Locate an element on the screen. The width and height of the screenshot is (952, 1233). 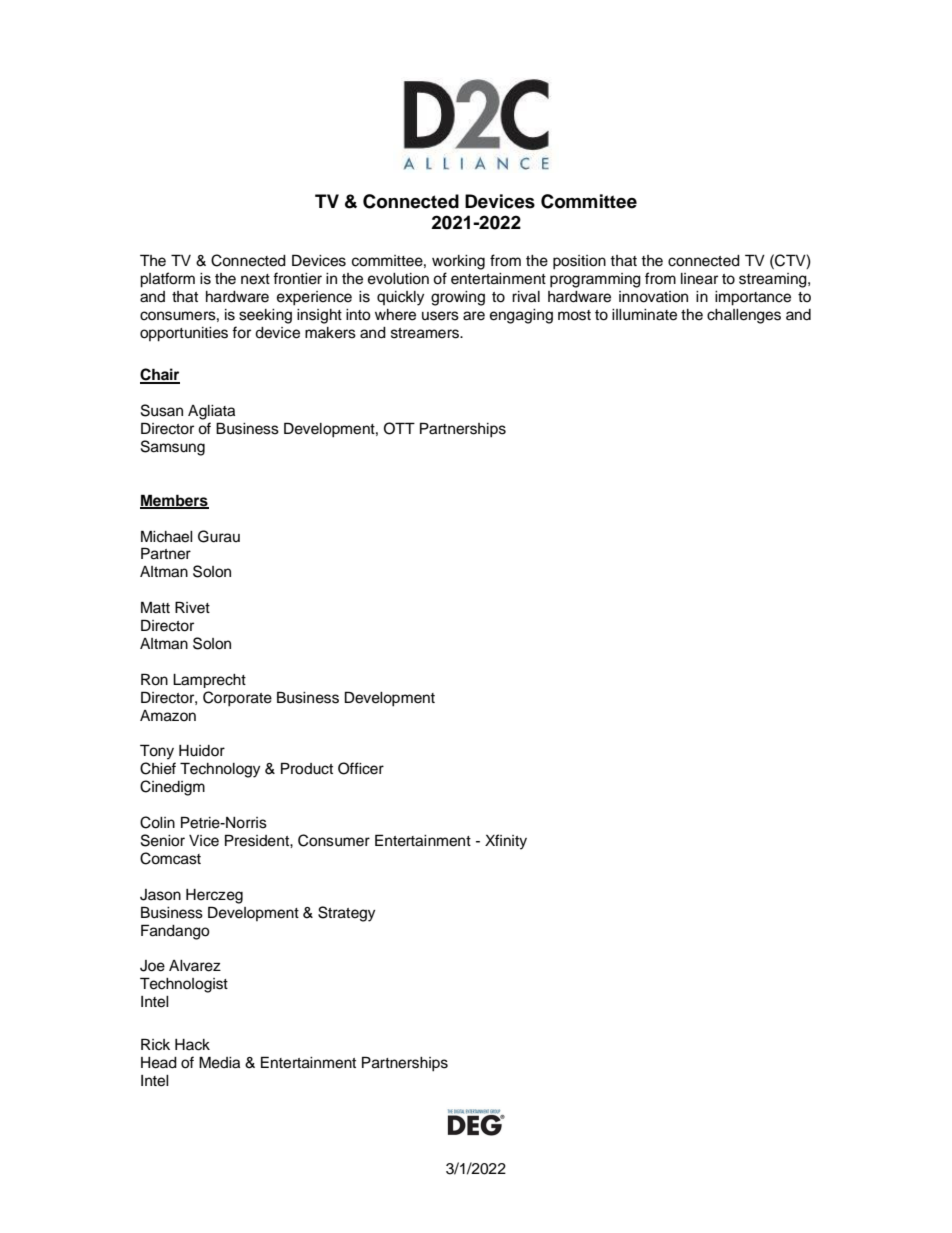
growing is located at coordinates (458, 298).
